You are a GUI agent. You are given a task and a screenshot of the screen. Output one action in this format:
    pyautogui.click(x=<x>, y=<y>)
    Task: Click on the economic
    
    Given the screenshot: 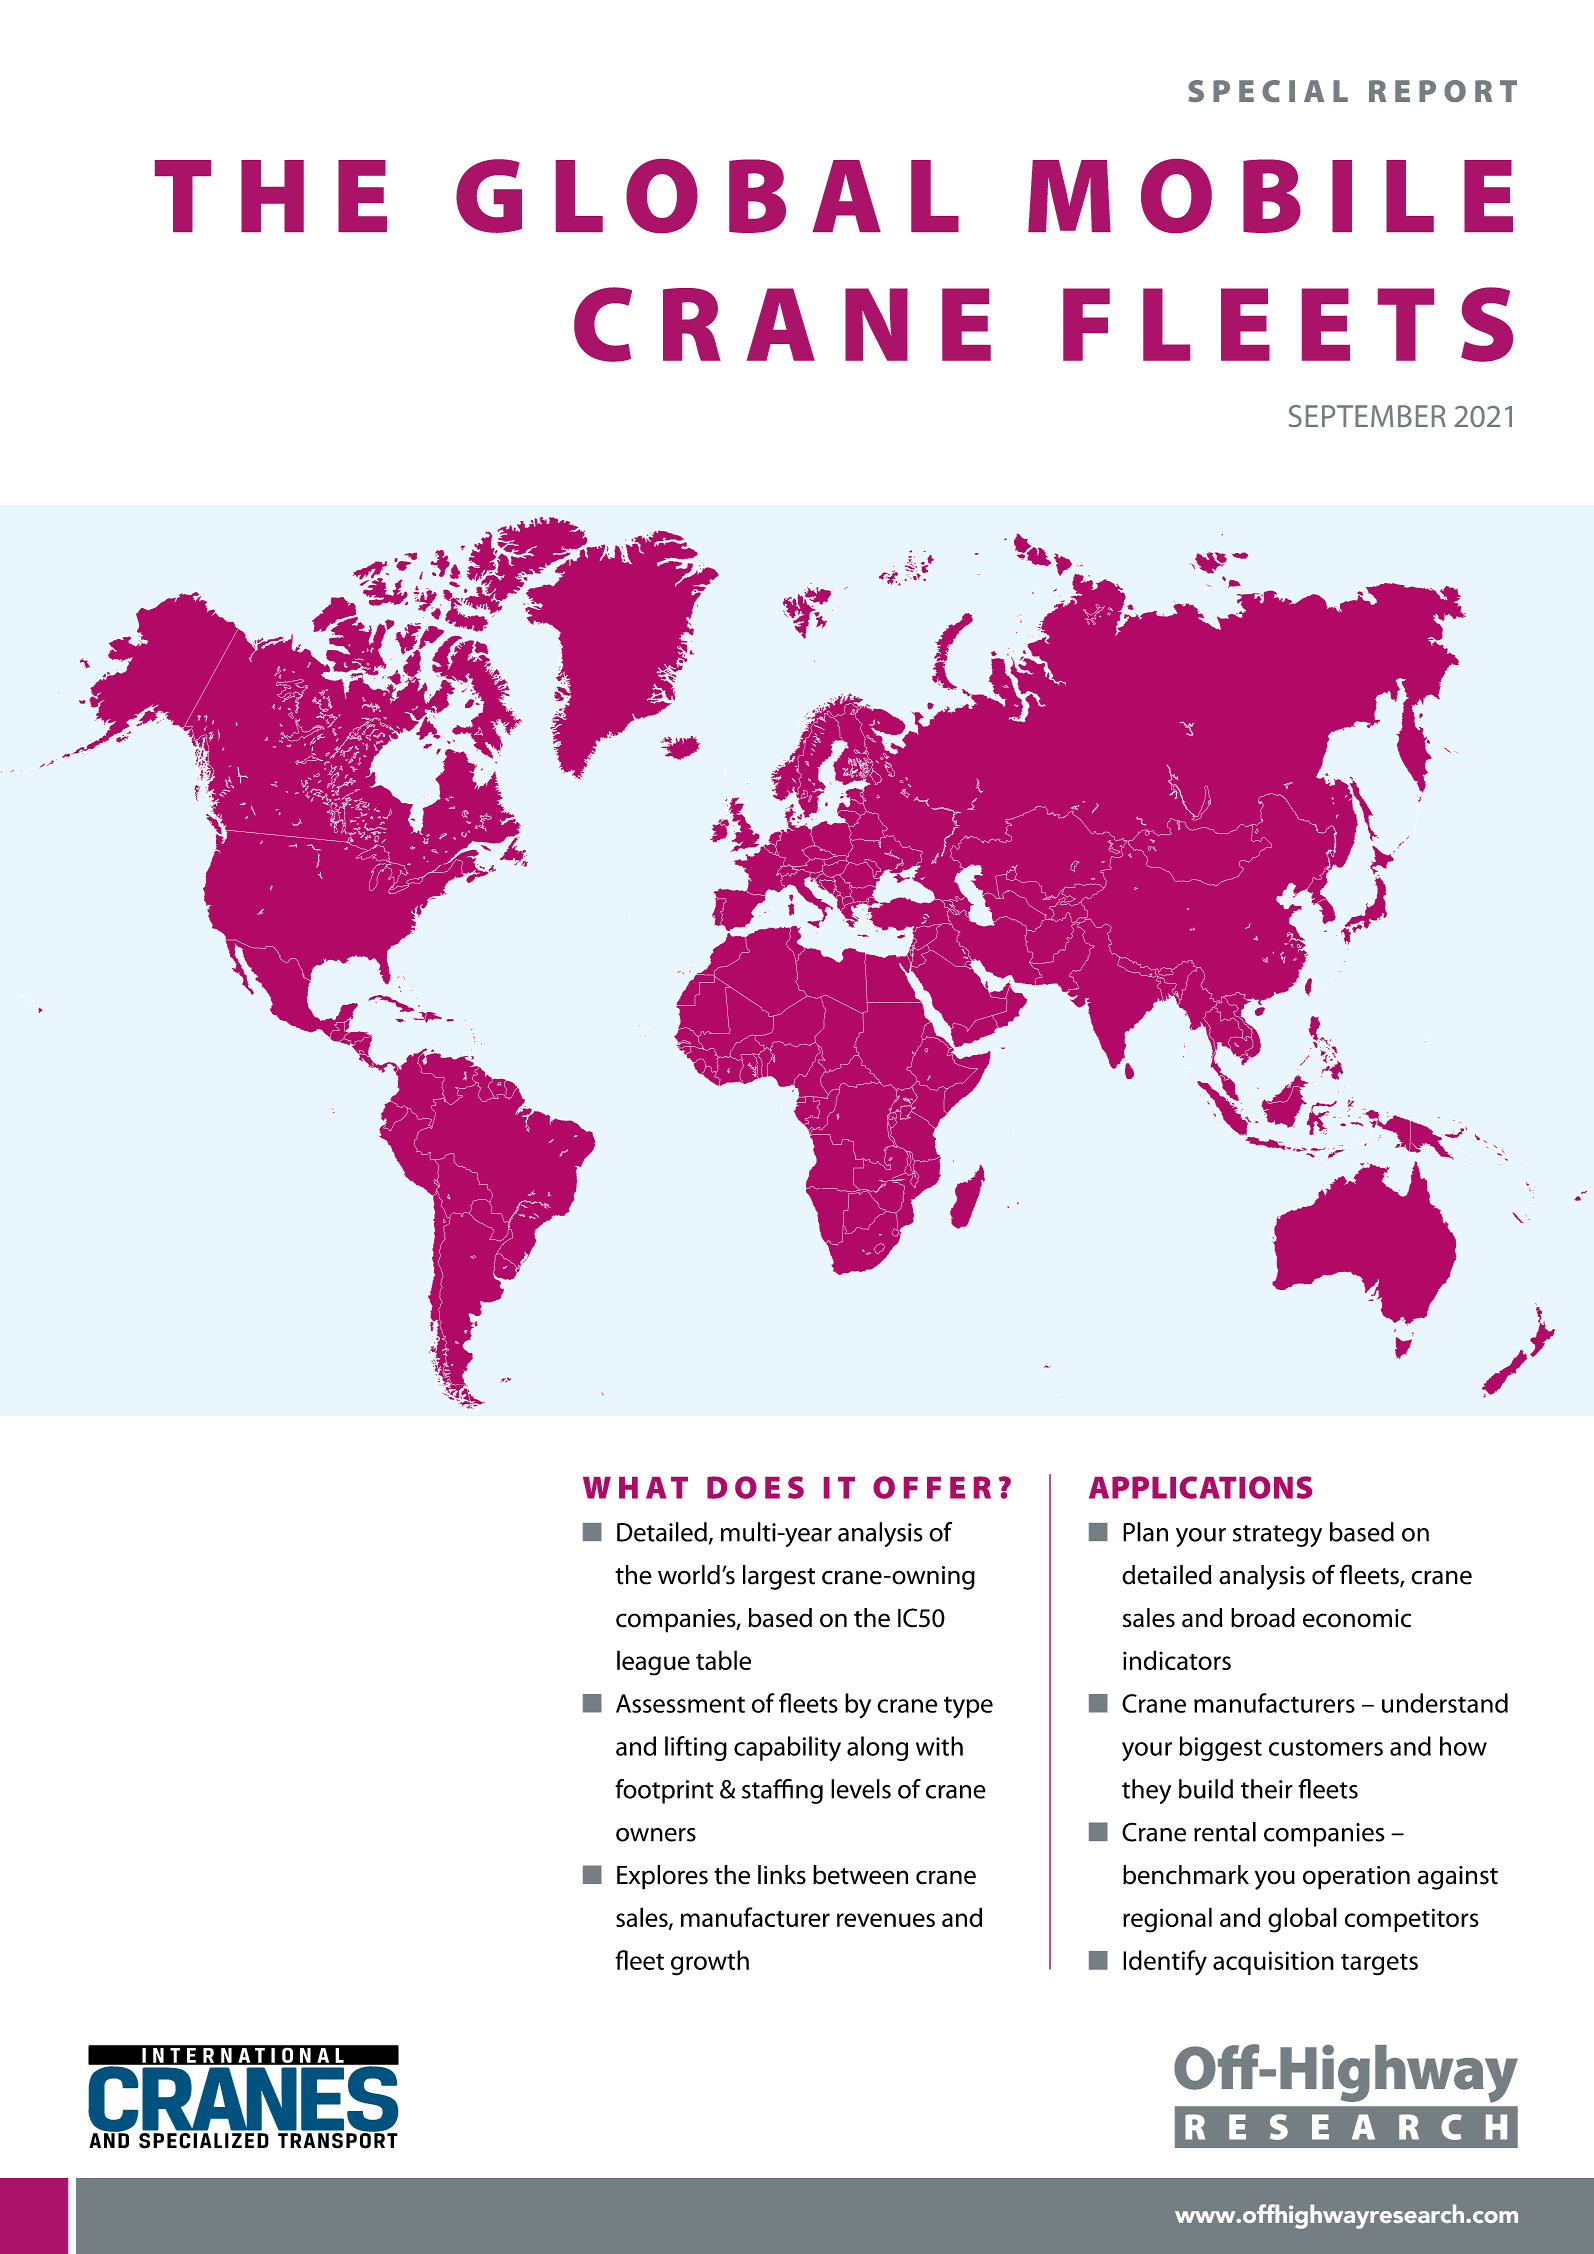 What is the action you would take?
    pyautogui.click(x=1357, y=1618)
